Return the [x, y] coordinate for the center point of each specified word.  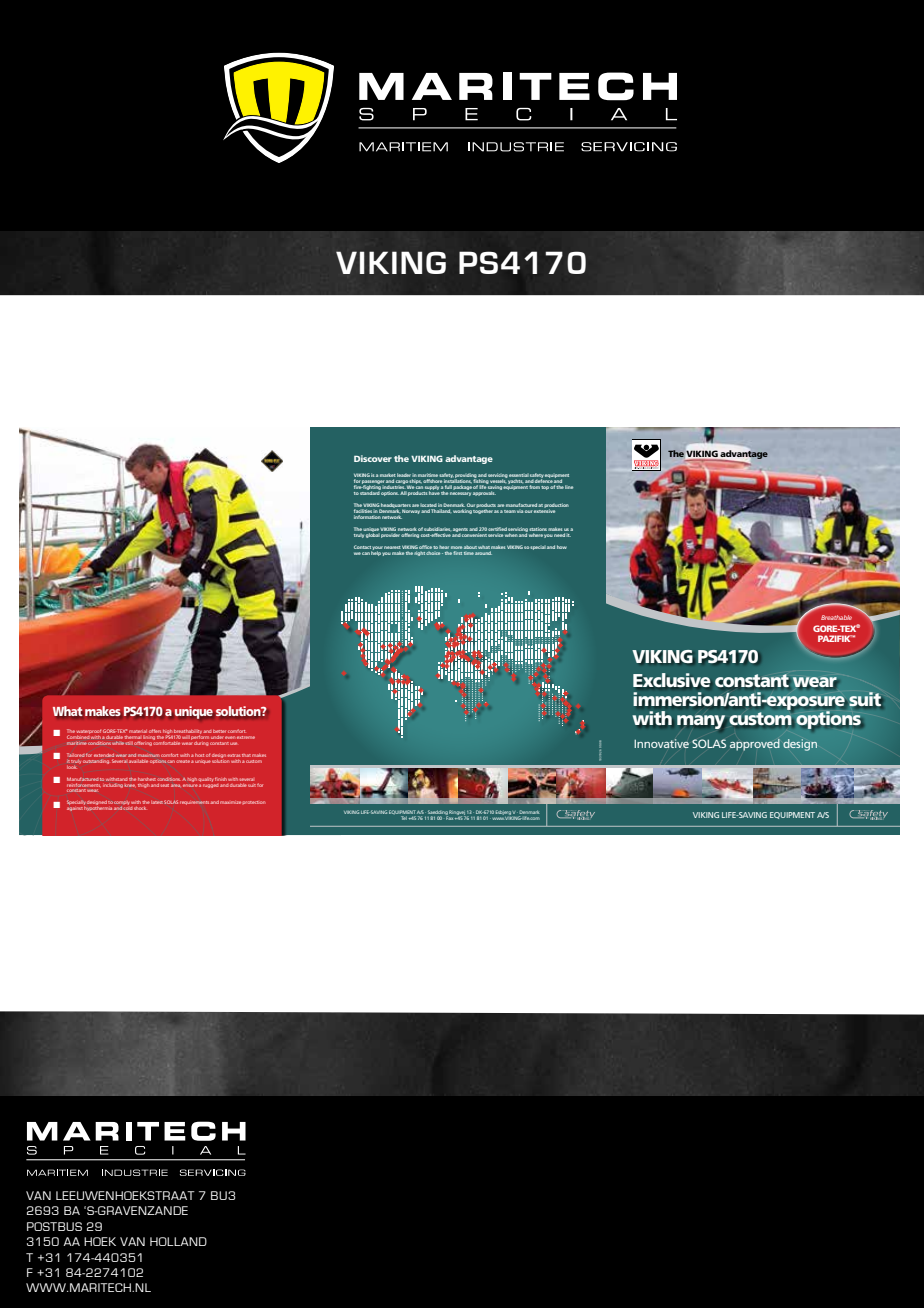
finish [221, 779]
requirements [195, 803]
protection [253, 802]
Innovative [661, 743]
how [562, 547]
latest [157, 802]
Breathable [836, 617]
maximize [231, 802]
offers [155, 731]
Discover [373, 458]
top [545, 488]
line [569, 487]
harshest [147, 779]
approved [755, 745]
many [701, 722]
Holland [178, 1241]
